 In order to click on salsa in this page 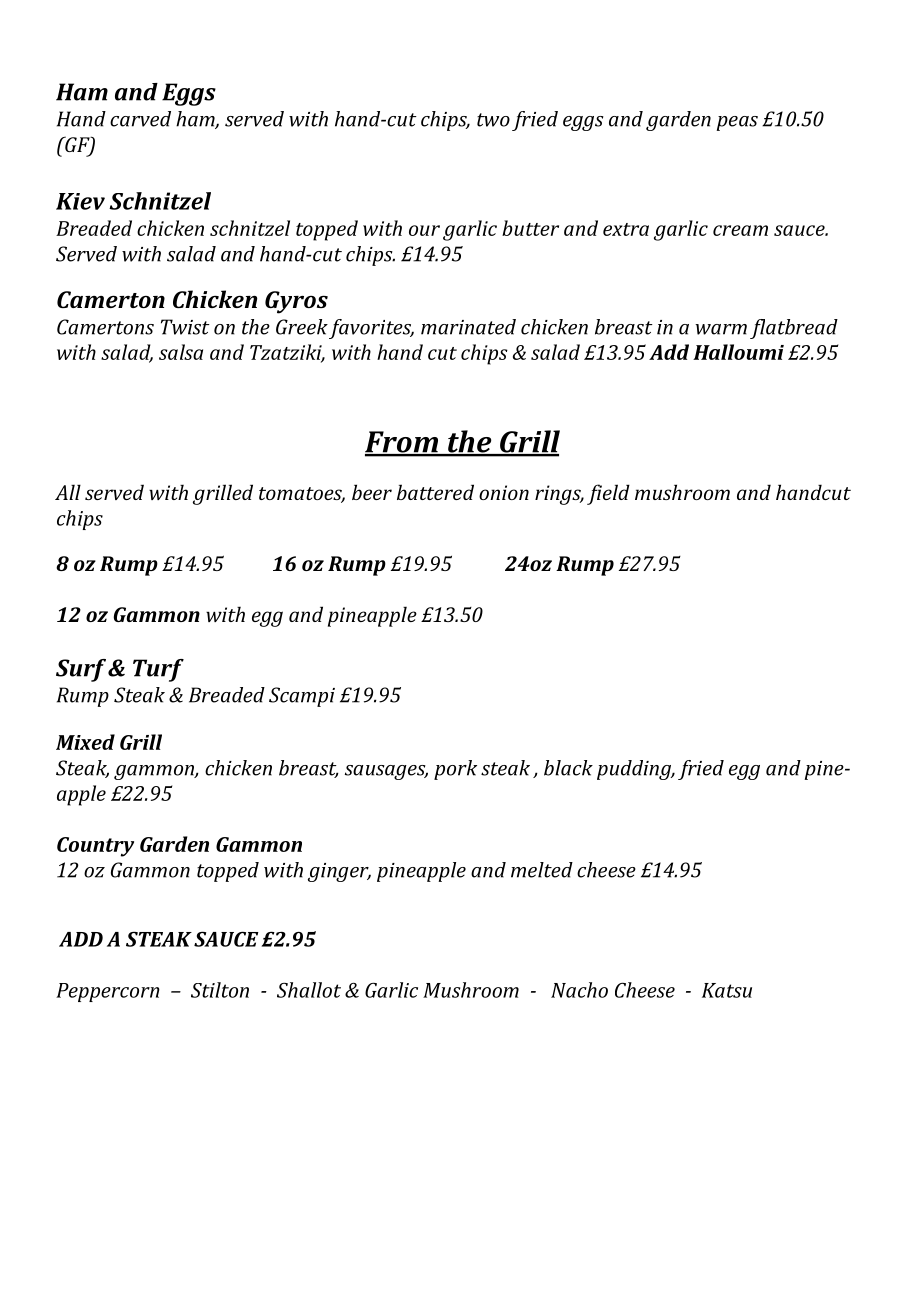, I will do `click(181, 352)`.
